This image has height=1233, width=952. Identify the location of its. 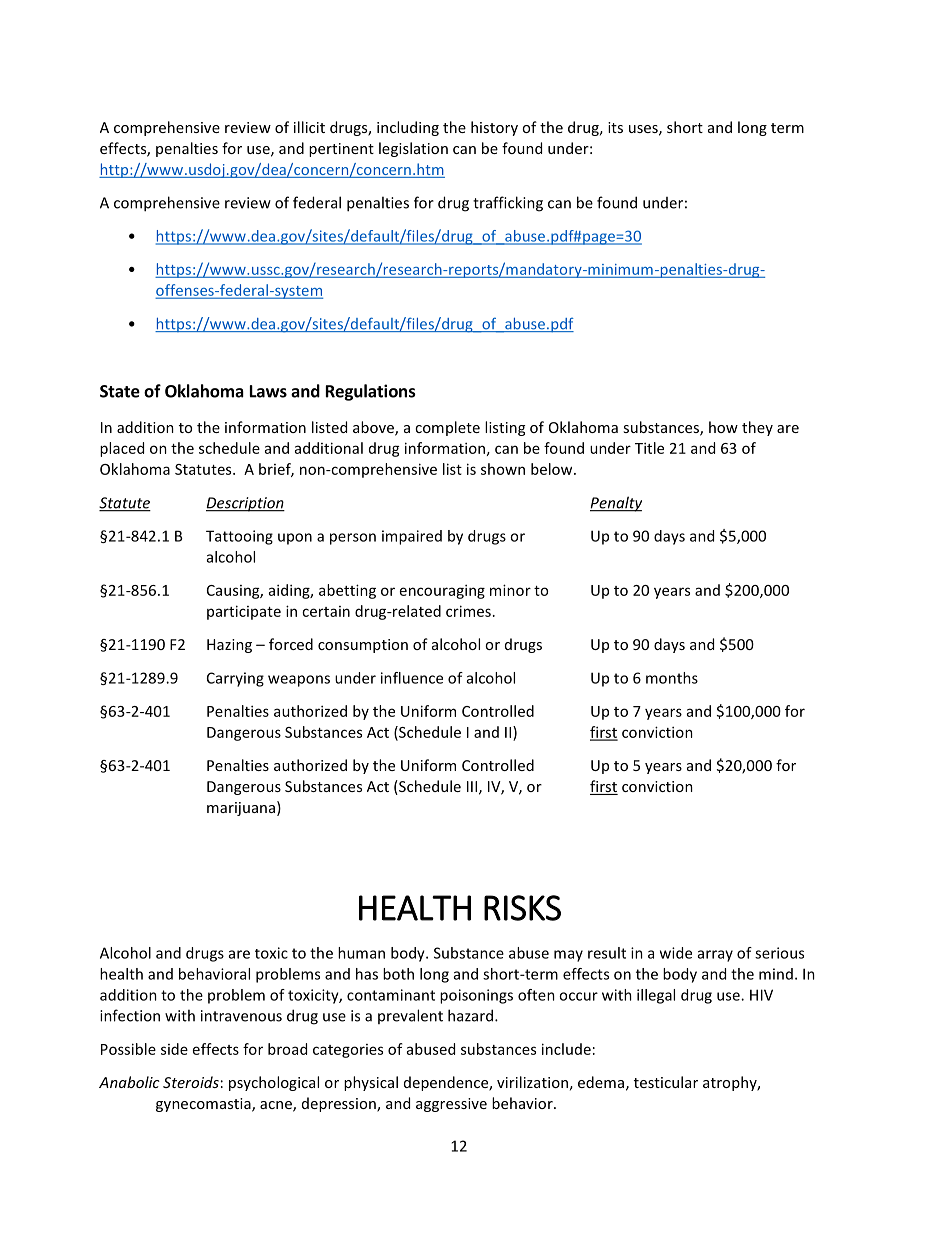
(615, 127).
